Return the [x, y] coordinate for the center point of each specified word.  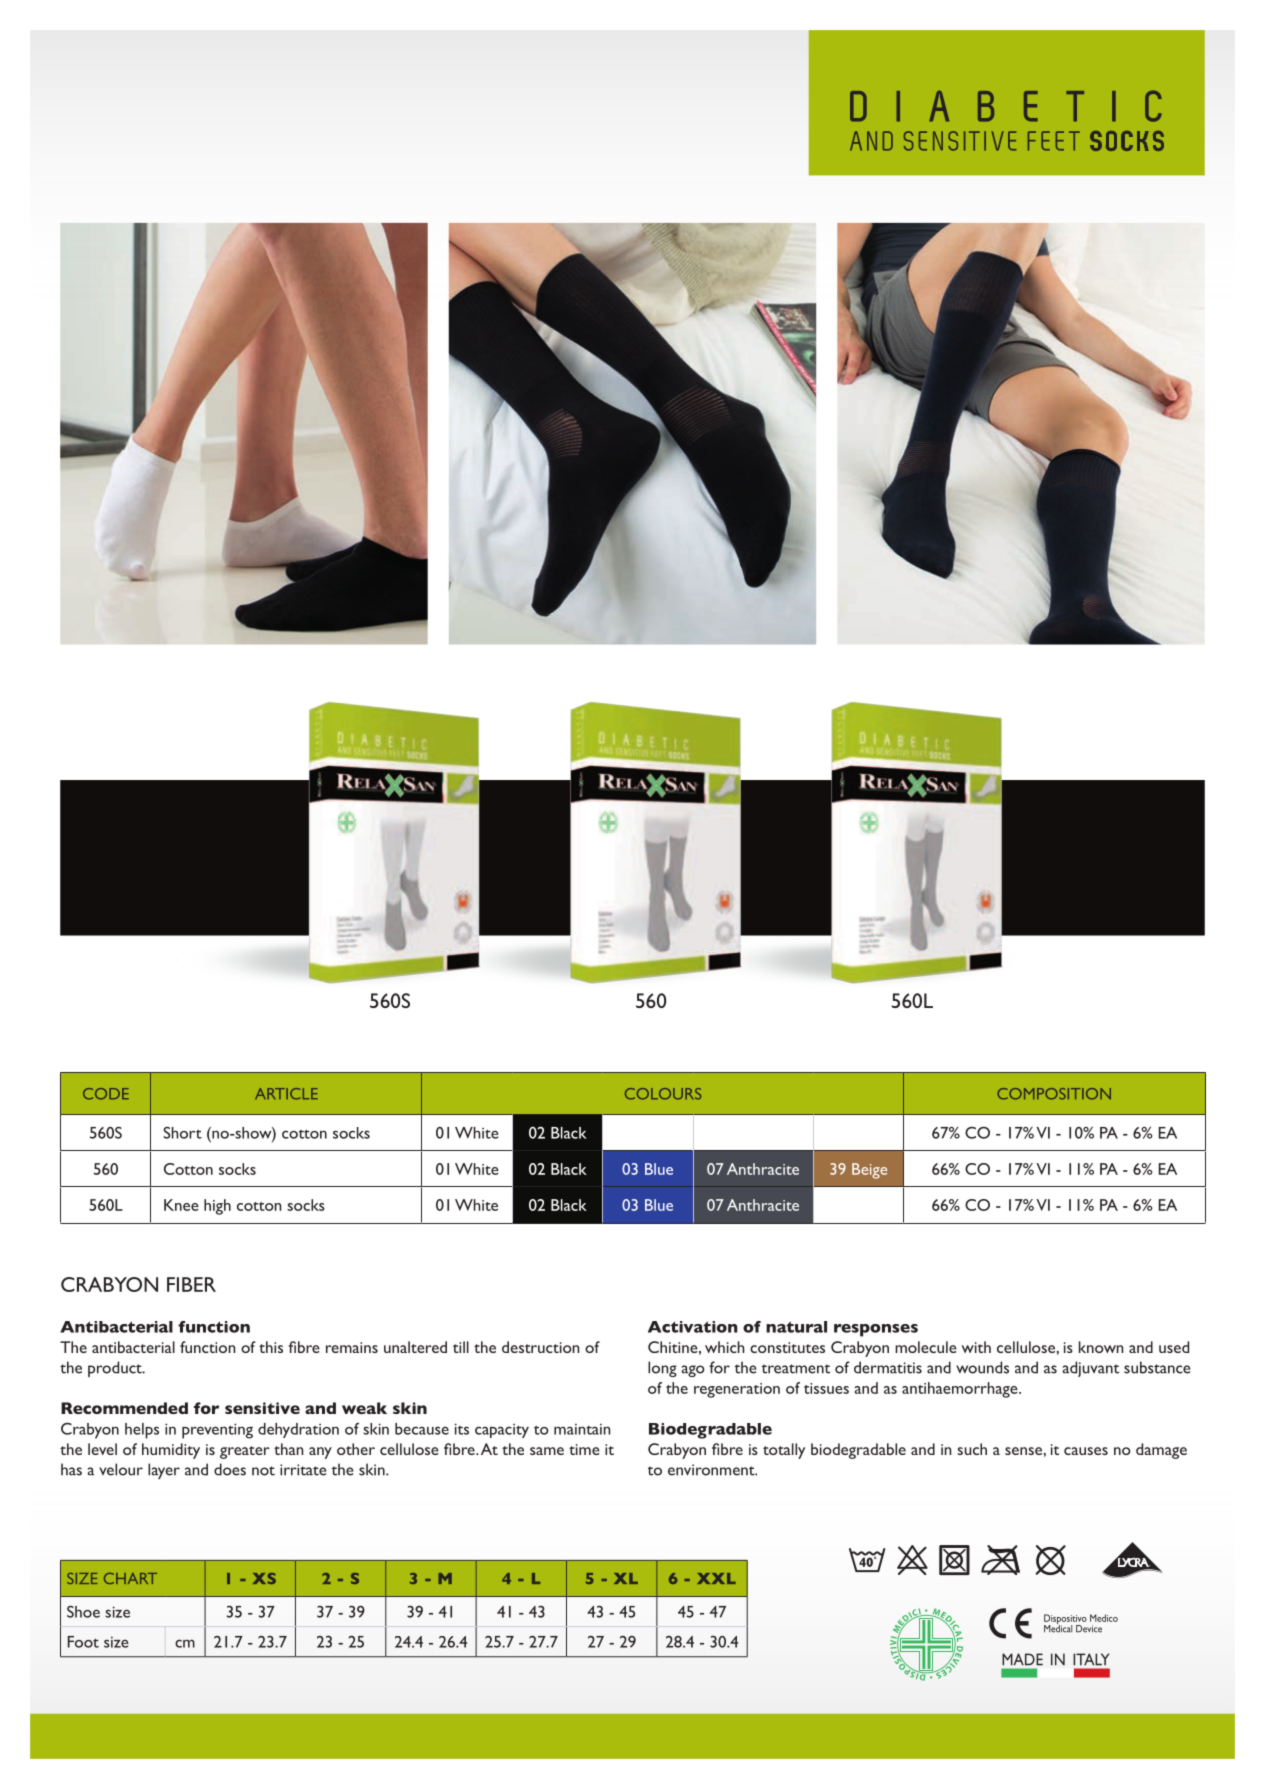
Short [182, 1133]
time [584, 1449]
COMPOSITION [1054, 1094]
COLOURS [663, 1094]
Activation [693, 1327]
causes [1086, 1451]
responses [876, 1330]
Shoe [83, 1612]
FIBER [191, 1284]
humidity [171, 1451]
